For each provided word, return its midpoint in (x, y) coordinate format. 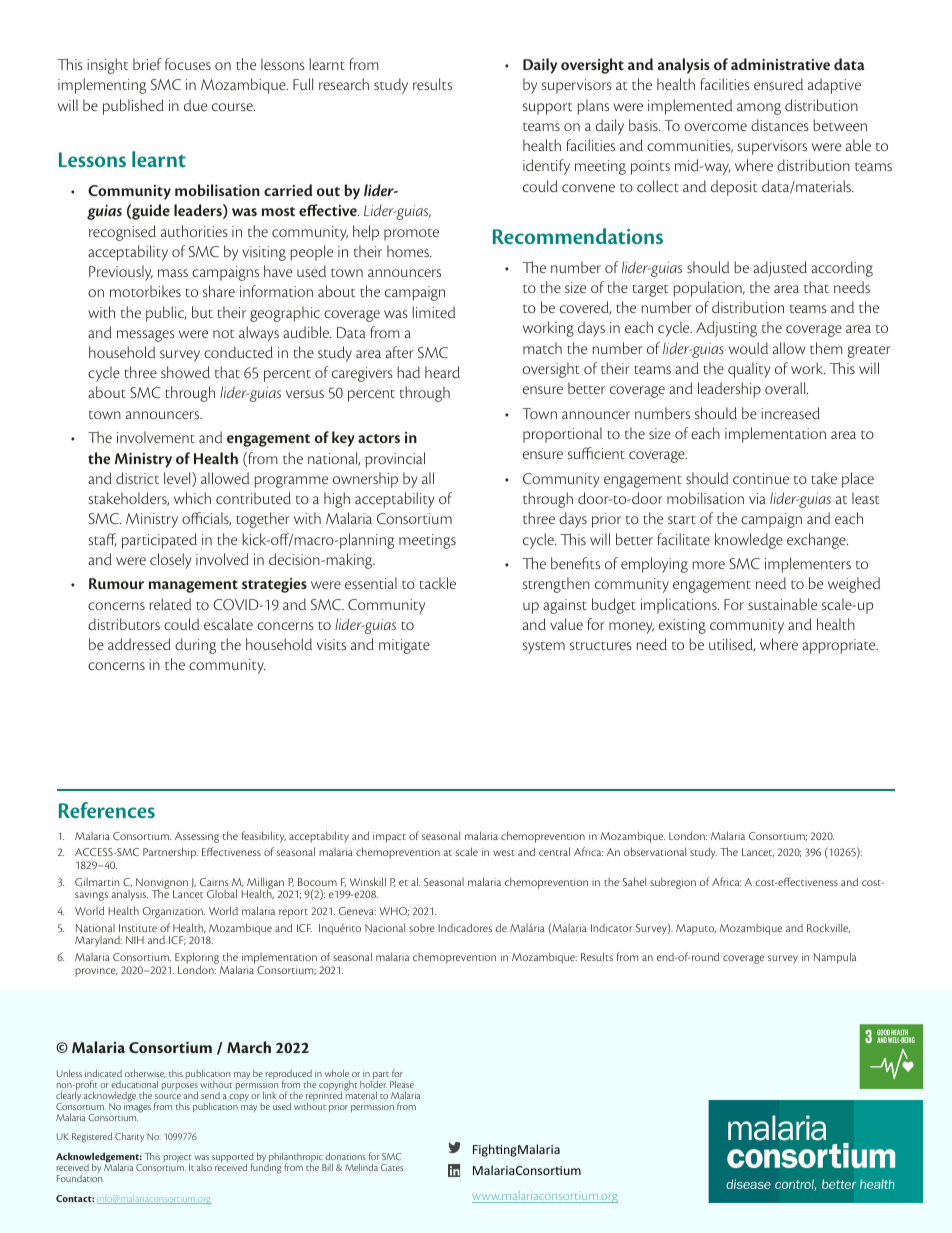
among (759, 109)
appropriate (840, 646)
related (170, 604)
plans (593, 107)
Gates (392, 1167)
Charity (129, 1137)
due (195, 105)
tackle (438, 583)
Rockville (828, 928)
